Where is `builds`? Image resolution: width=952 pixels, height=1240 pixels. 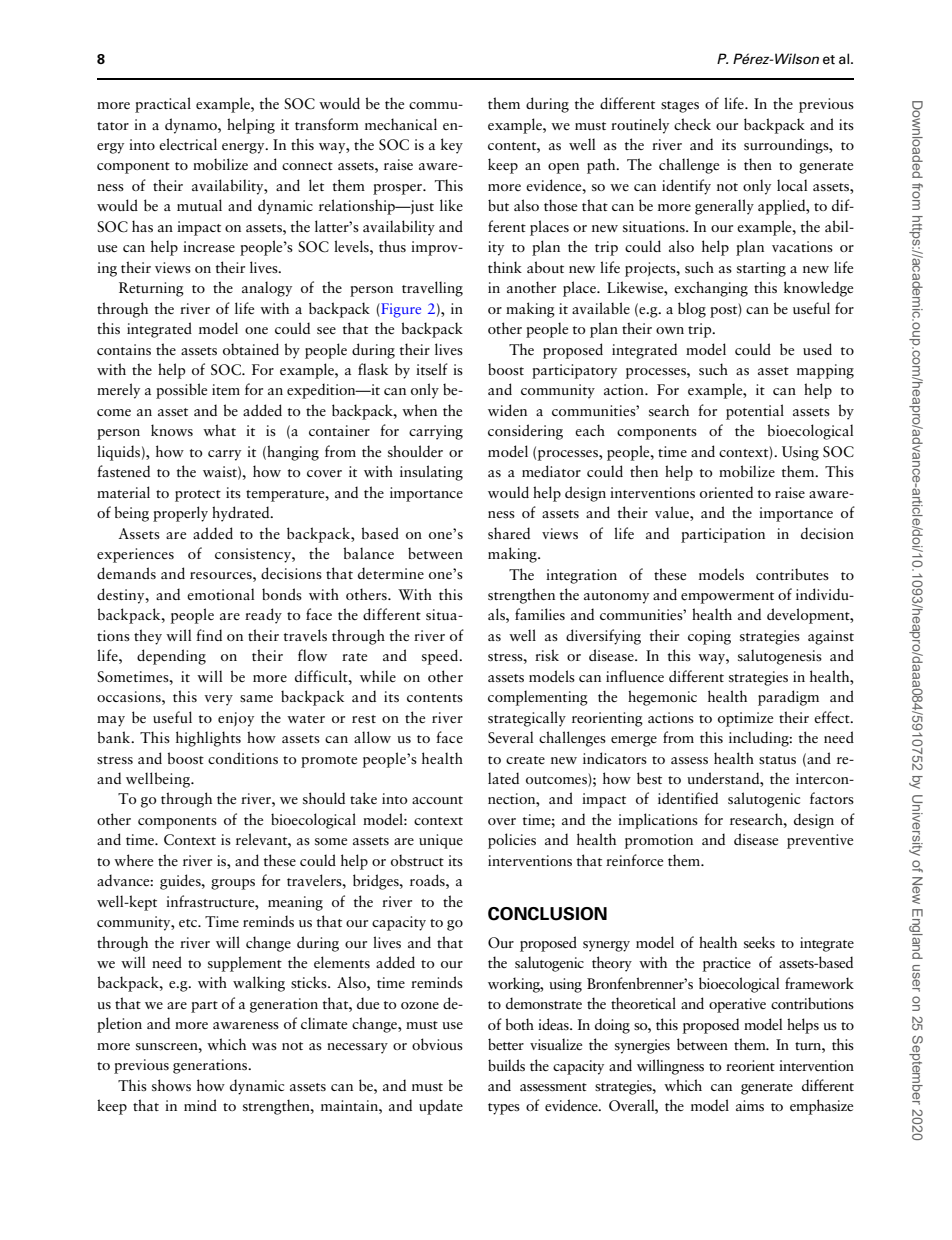
builds is located at coordinates (506, 1065).
